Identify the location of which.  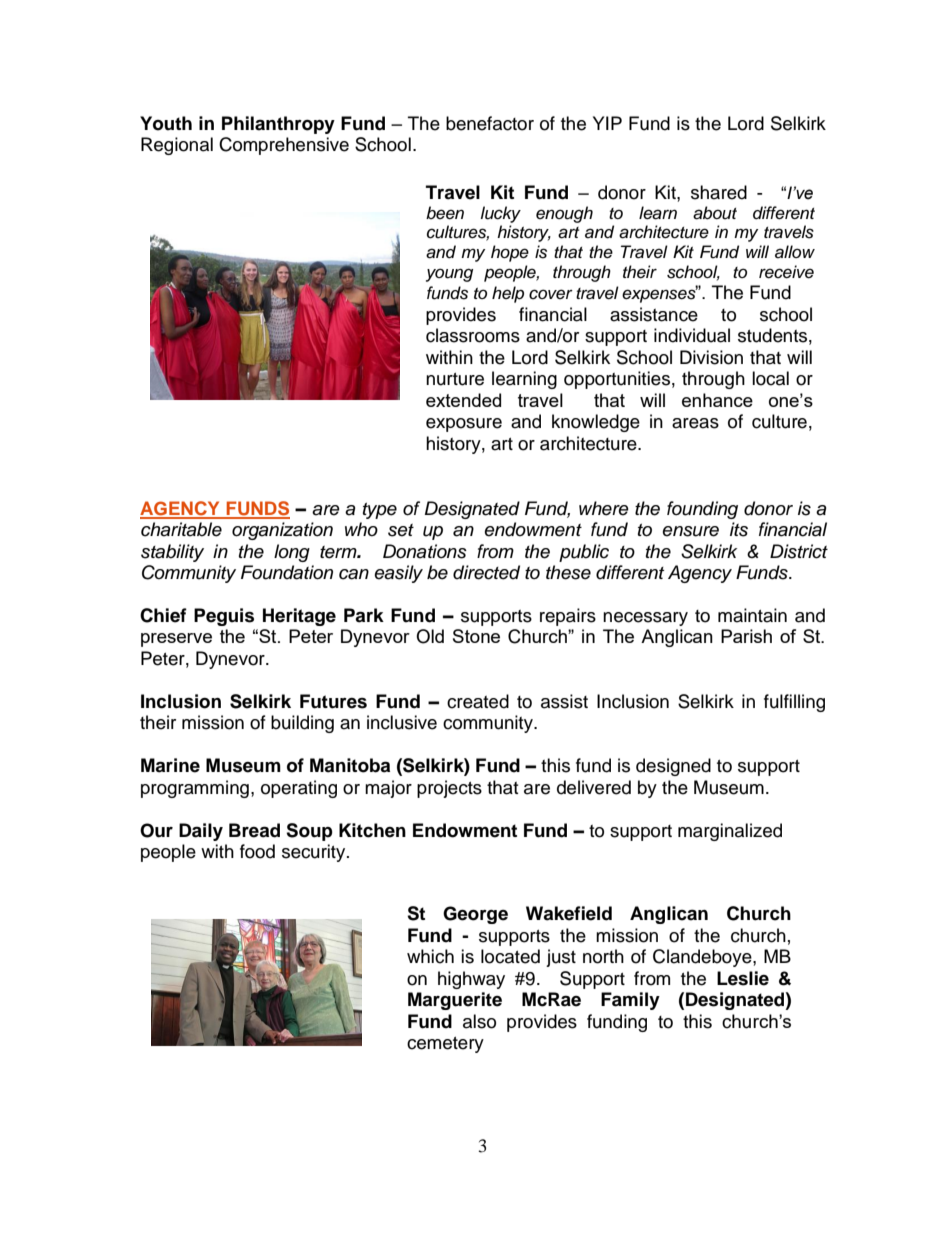
(430, 956).
